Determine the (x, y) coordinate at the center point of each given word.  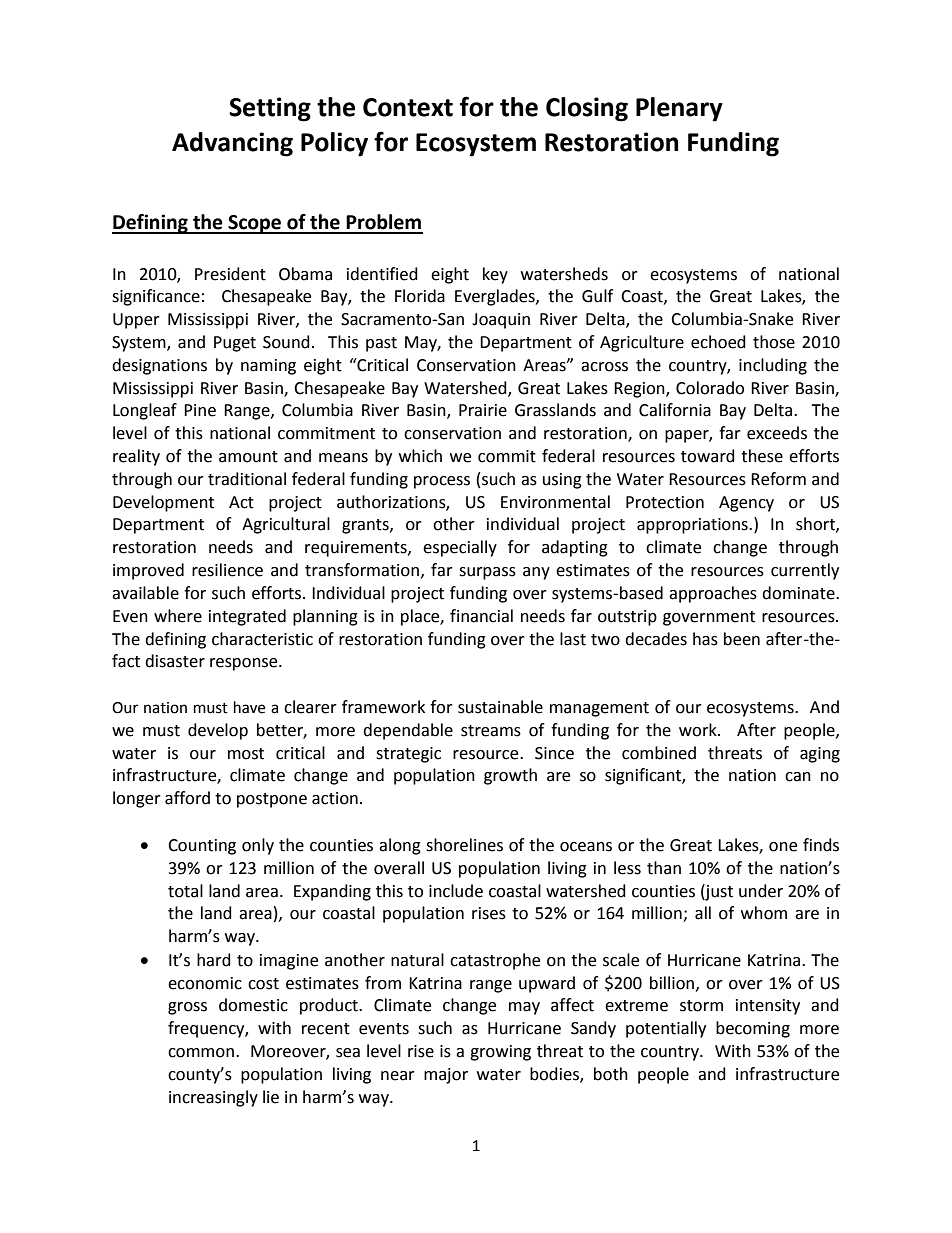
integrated (247, 617)
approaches (713, 594)
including (773, 366)
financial (481, 616)
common (201, 1053)
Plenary (679, 109)
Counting (202, 847)
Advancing (232, 144)
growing (500, 1053)
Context (408, 107)
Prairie (483, 410)
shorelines (464, 845)
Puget (235, 344)
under (761, 891)
